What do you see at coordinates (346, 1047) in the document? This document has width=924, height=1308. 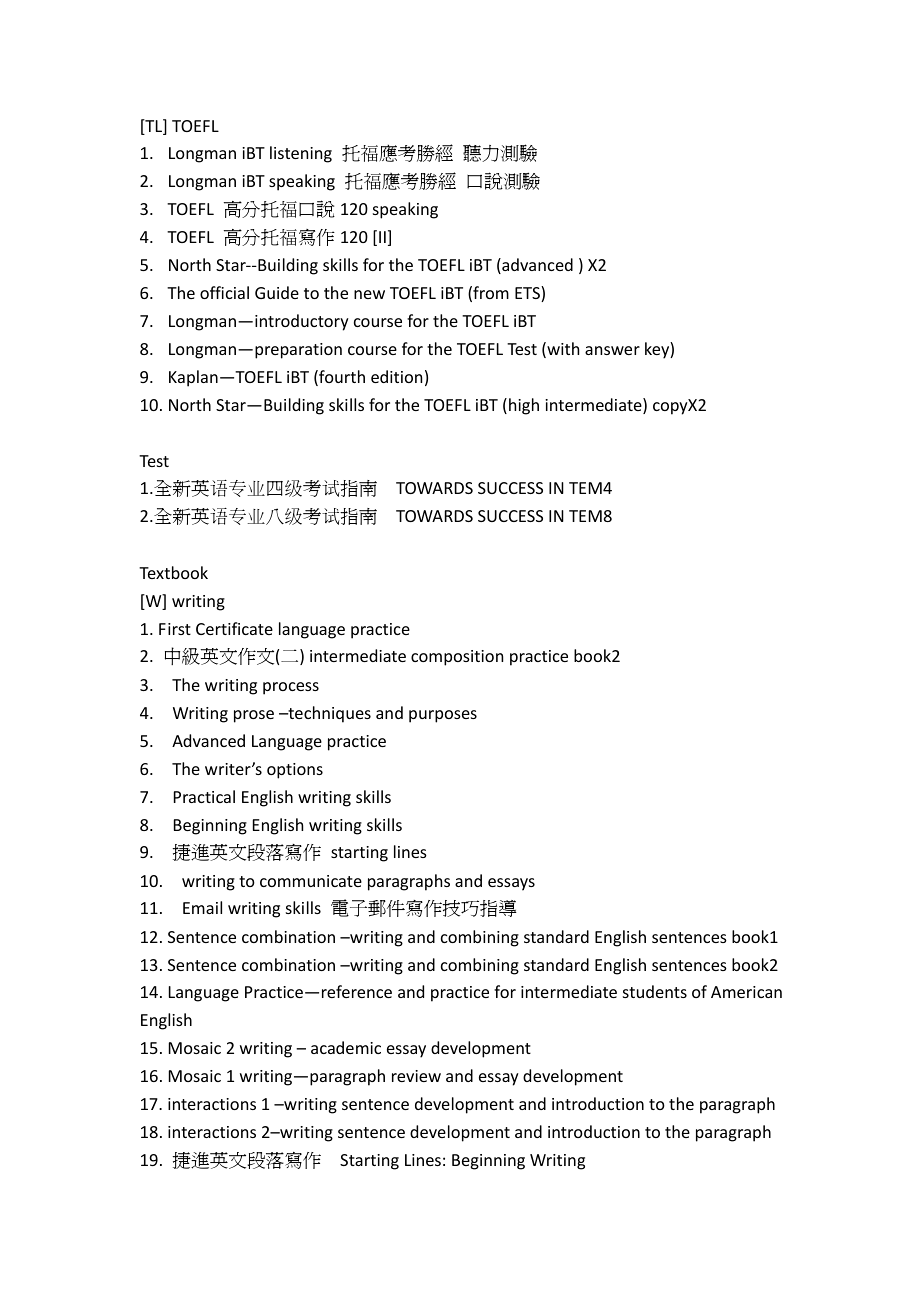 I see `academic` at bounding box center [346, 1047].
